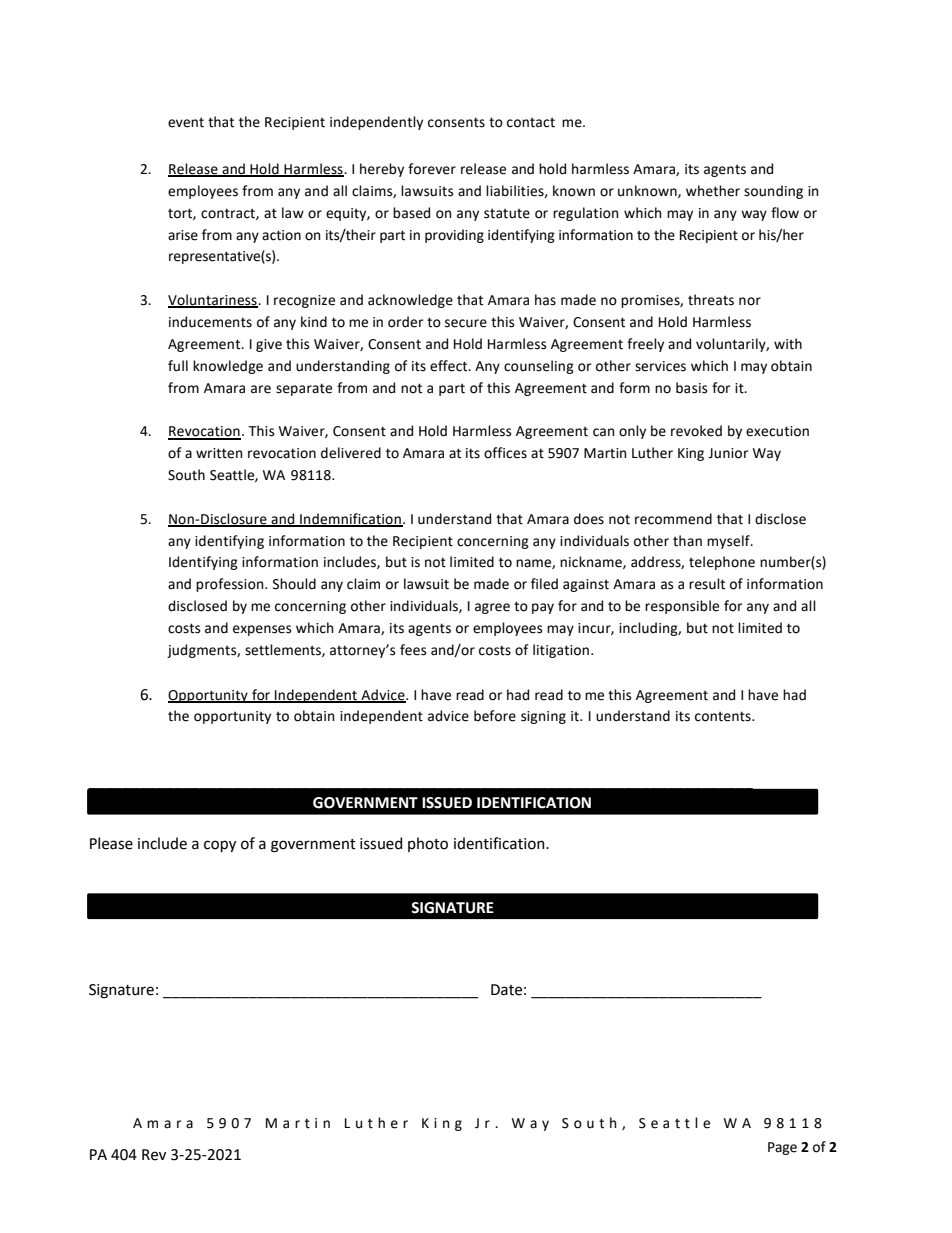 The image size is (952, 1233). I want to click on expenses, so click(262, 630).
